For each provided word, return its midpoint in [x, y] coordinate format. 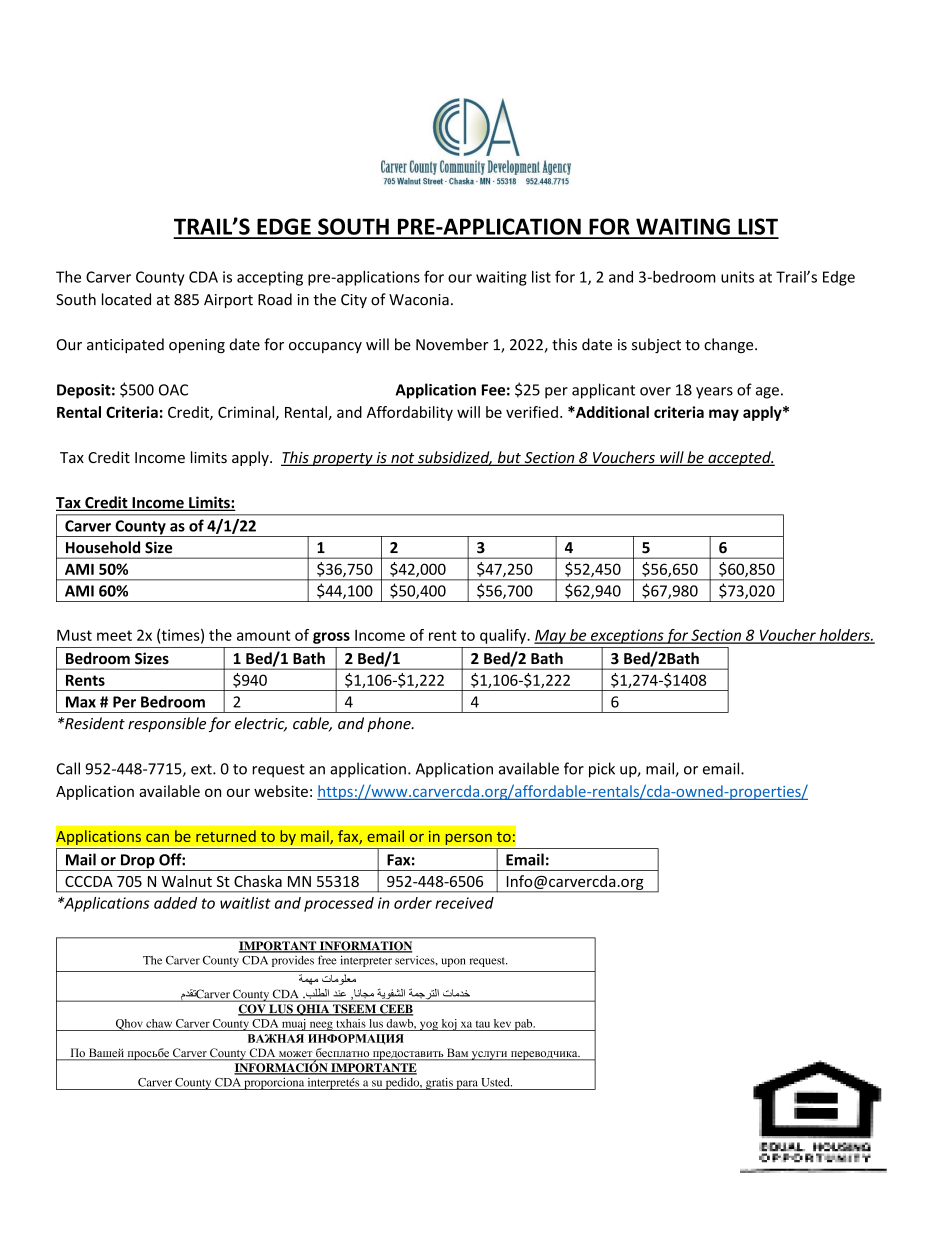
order [413, 903]
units [737, 277]
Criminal [247, 413]
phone [390, 724]
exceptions [627, 636]
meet [114, 635]
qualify [504, 636]
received [464, 903]
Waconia [419, 300]
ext [202, 769]
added [175, 903]
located [126, 299]
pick [602, 770]
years [714, 393]
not [403, 459]
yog [428, 1026]
